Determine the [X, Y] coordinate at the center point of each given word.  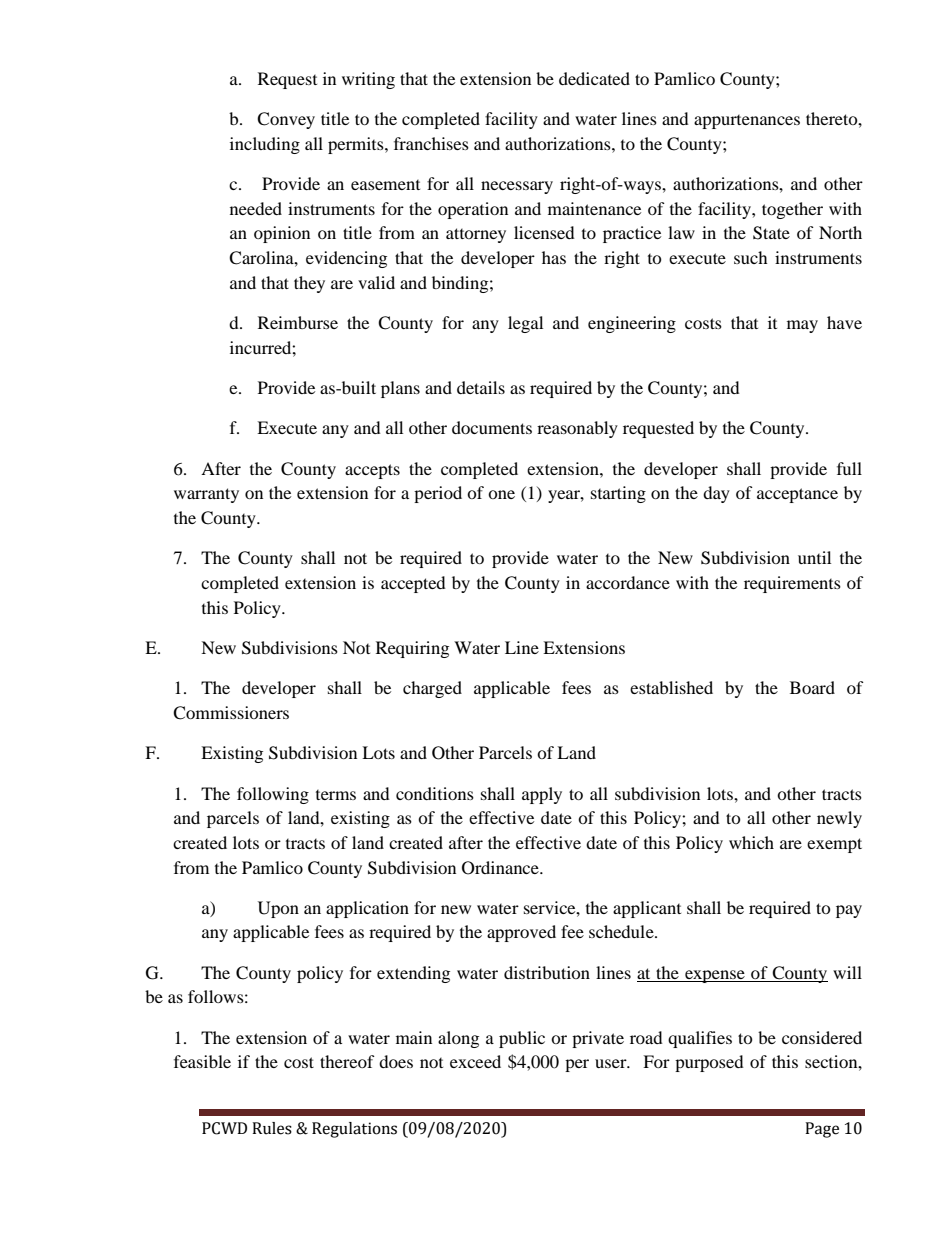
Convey [286, 120]
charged [432, 689]
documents [492, 427]
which [751, 842]
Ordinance [501, 868]
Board [812, 687]
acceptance [797, 495]
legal [525, 324]
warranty [206, 495]
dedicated [594, 78]
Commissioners [231, 713]
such [751, 257]
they [309, 284]
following [273, 795]
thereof [347, 1061]
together [792, 210]
